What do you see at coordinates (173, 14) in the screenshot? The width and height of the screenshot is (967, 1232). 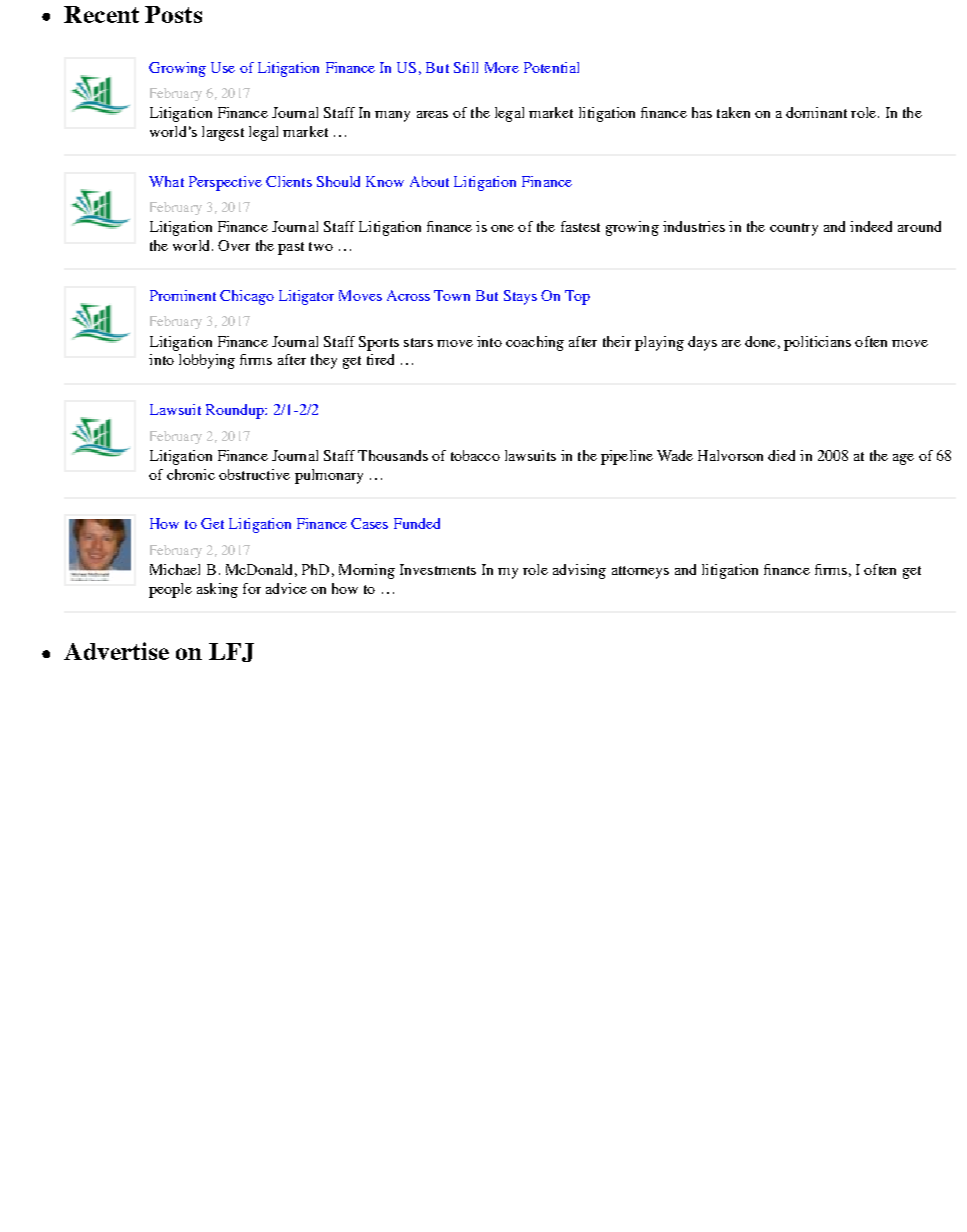 I see `Posts` at bounding box center [173, 14].
